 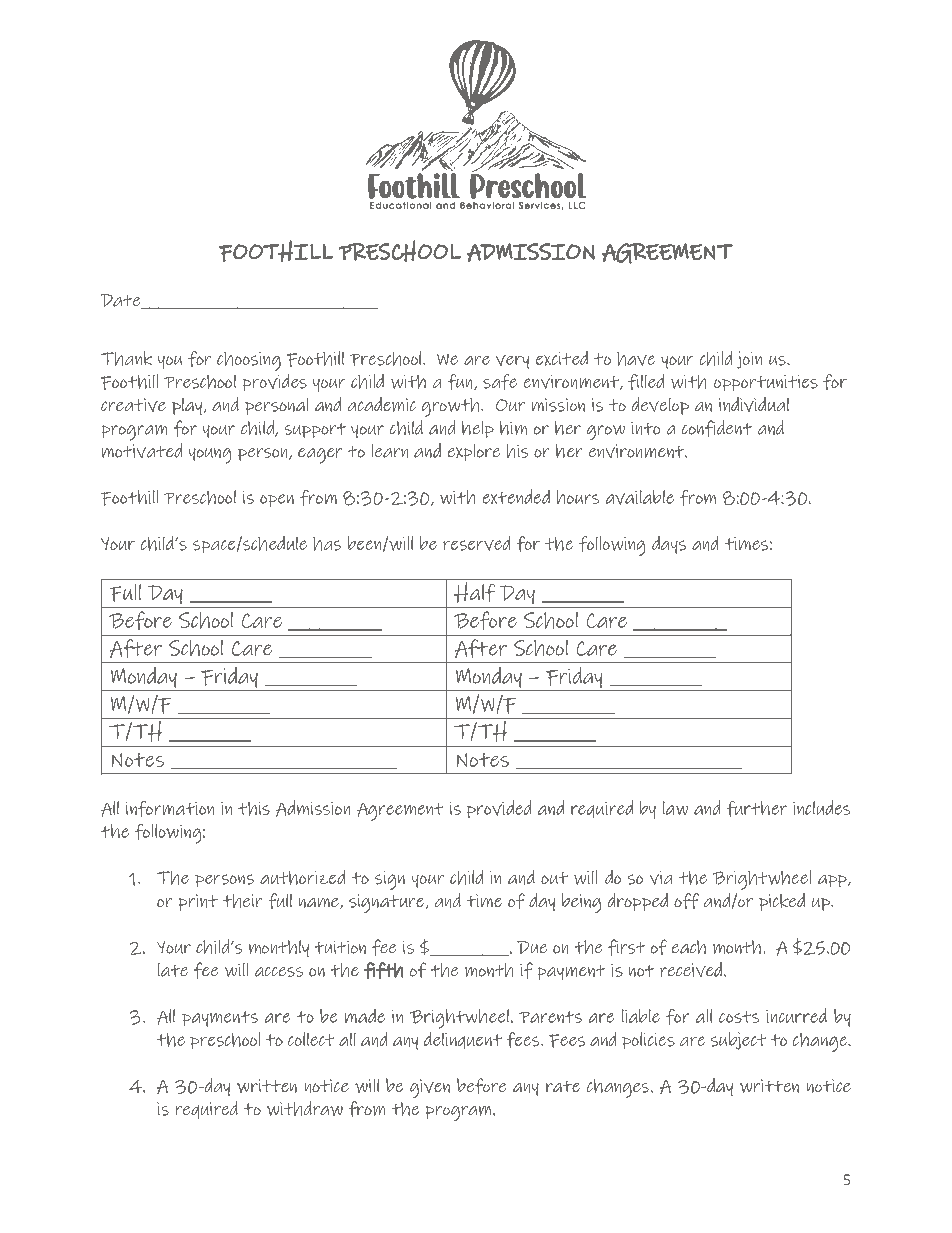 What do you see at coordinates (766, 383) in the page?
I see `opportunities` at bounding box center [766, 383].
